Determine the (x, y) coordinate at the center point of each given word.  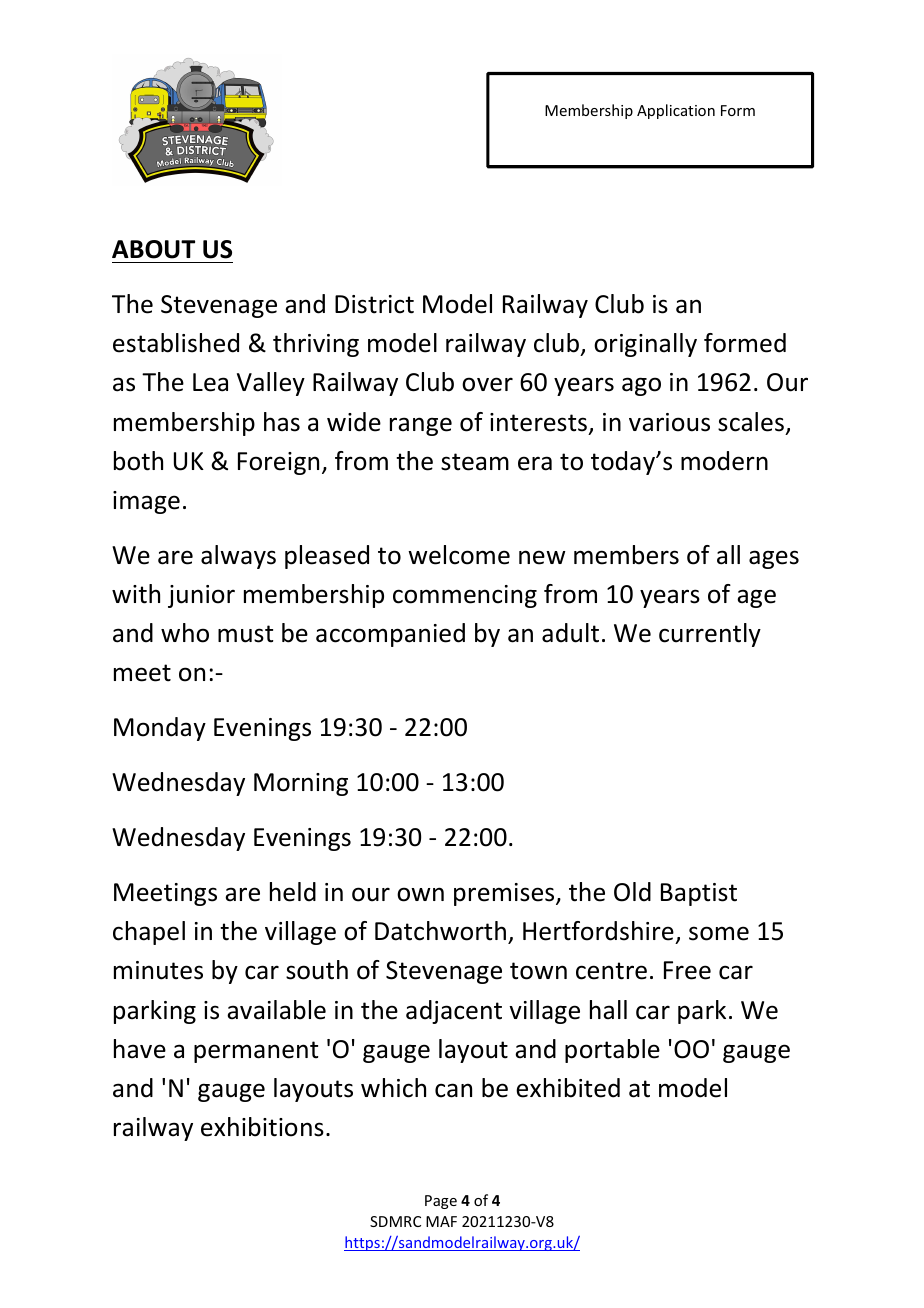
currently (710, 635)
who (185, 633)
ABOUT (153, 249)
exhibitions (262, 1127)
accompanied (390, 635)
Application (676, 111)
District (374, 304)
